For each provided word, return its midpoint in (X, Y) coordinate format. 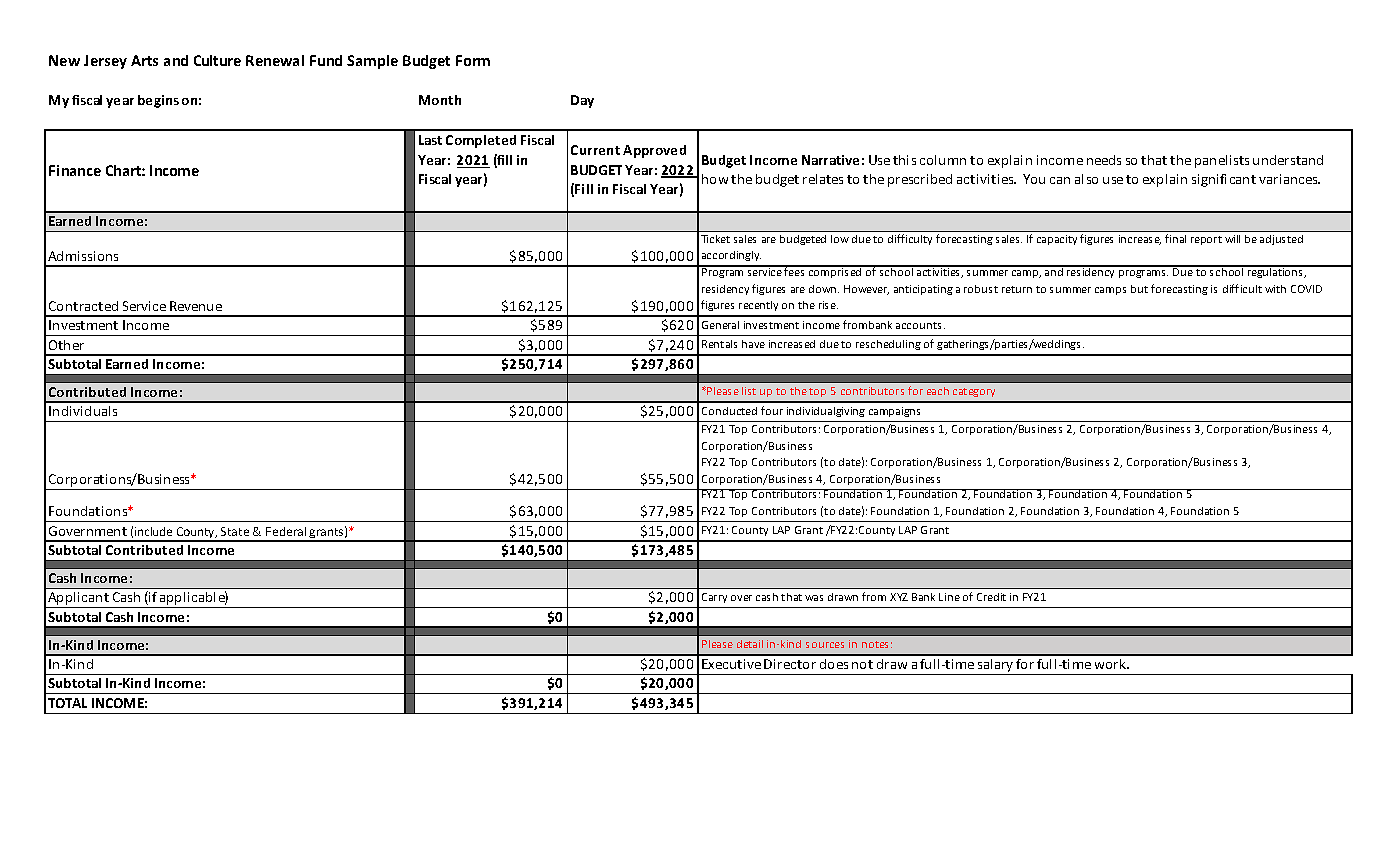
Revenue (196, 306)
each (938, 391)
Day (582, 101)
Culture (217, 60)
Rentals (719, 344)
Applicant (78, 600)
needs (1104, 160)
